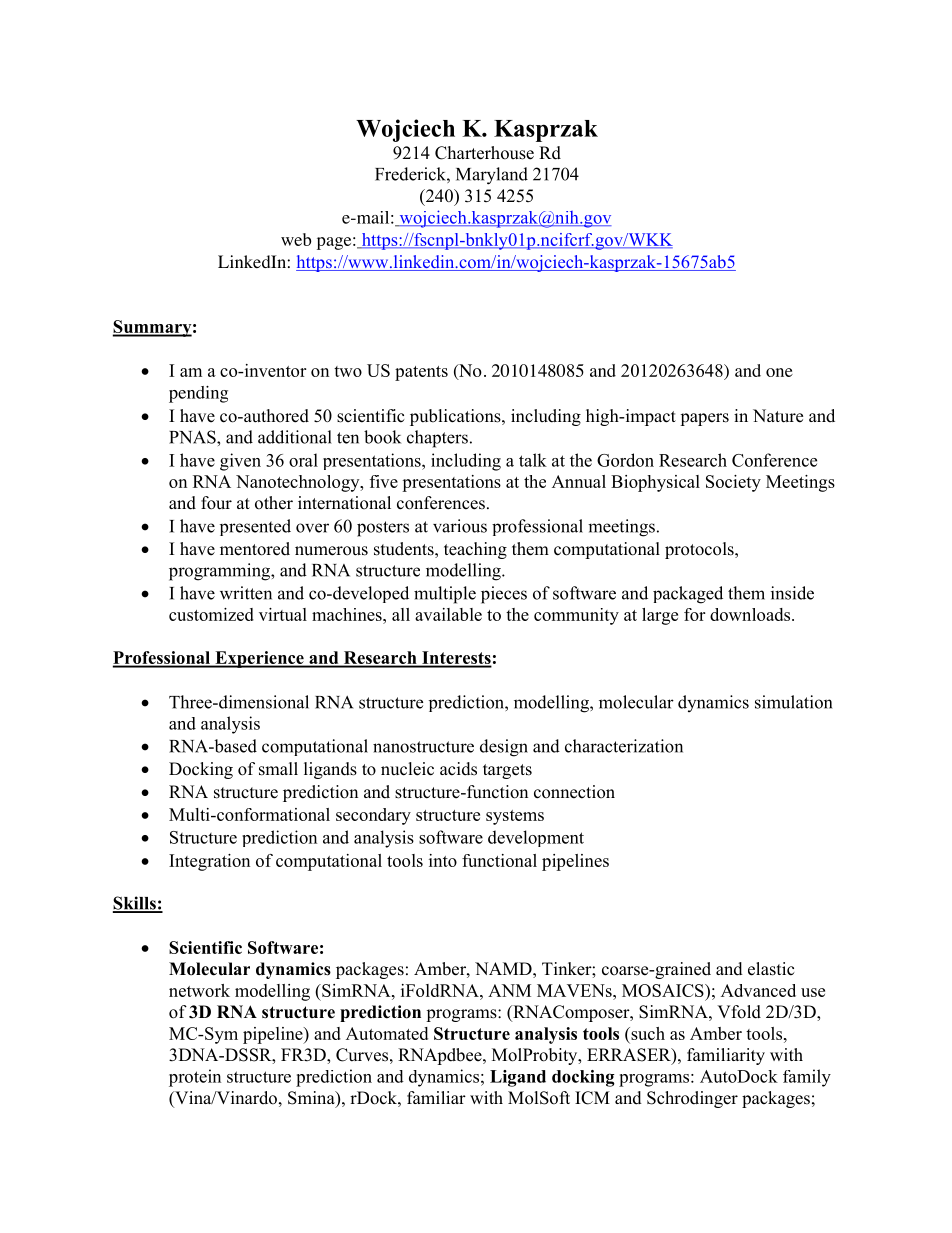  Describe the element at coordinates (421, 373) in the page. I see `patents` at that location.
